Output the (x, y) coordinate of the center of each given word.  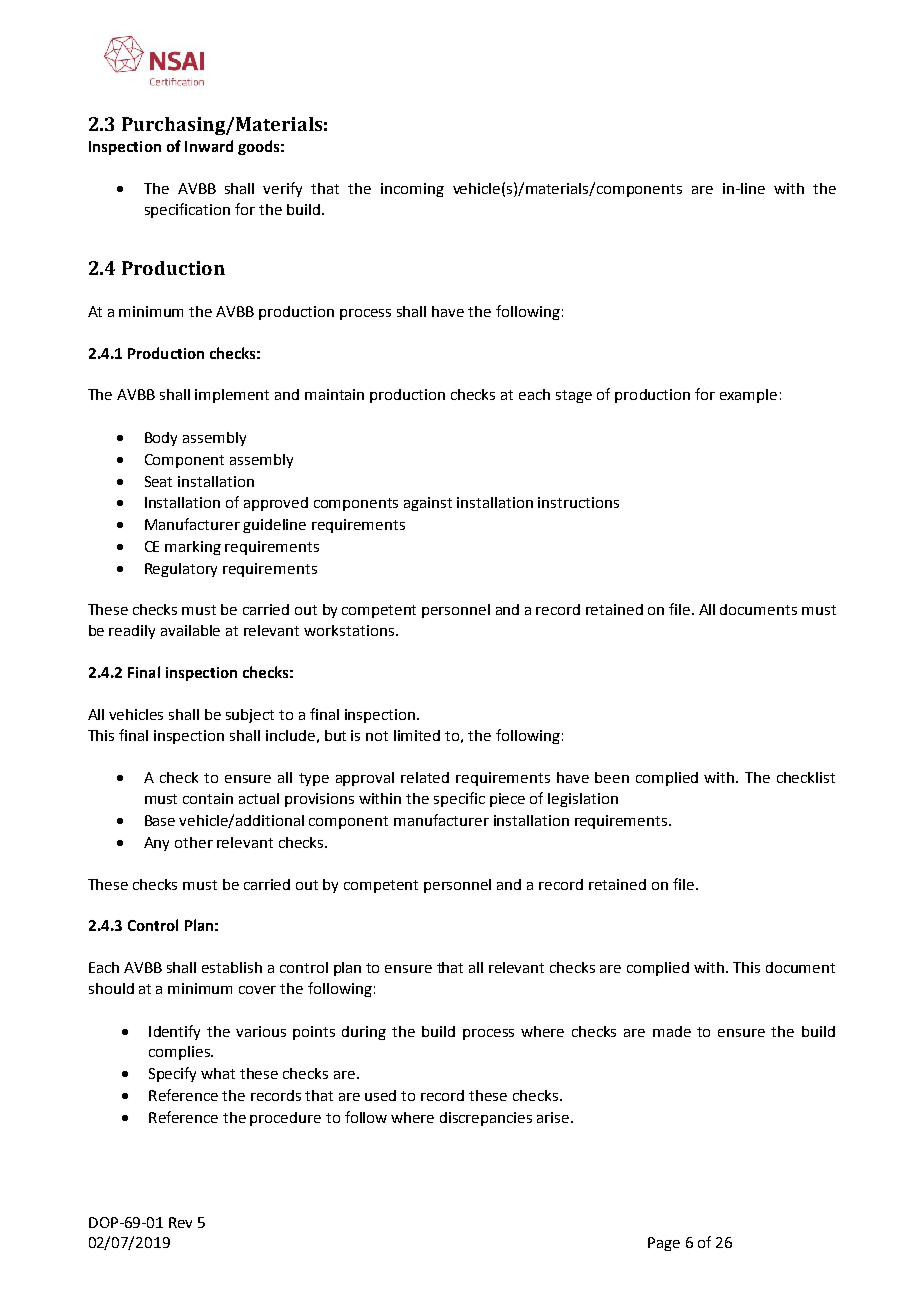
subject (250, 716)
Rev (180, 1222)
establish (232, 967)
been (612, 777)
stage (574, 396)
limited (417, 735)
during (364, 1033)
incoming (412, 190)
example (748, 396)
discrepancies (486, 1119)
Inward (209, 146)
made (672, 1031)
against (428, 504)
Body (161, 439)
